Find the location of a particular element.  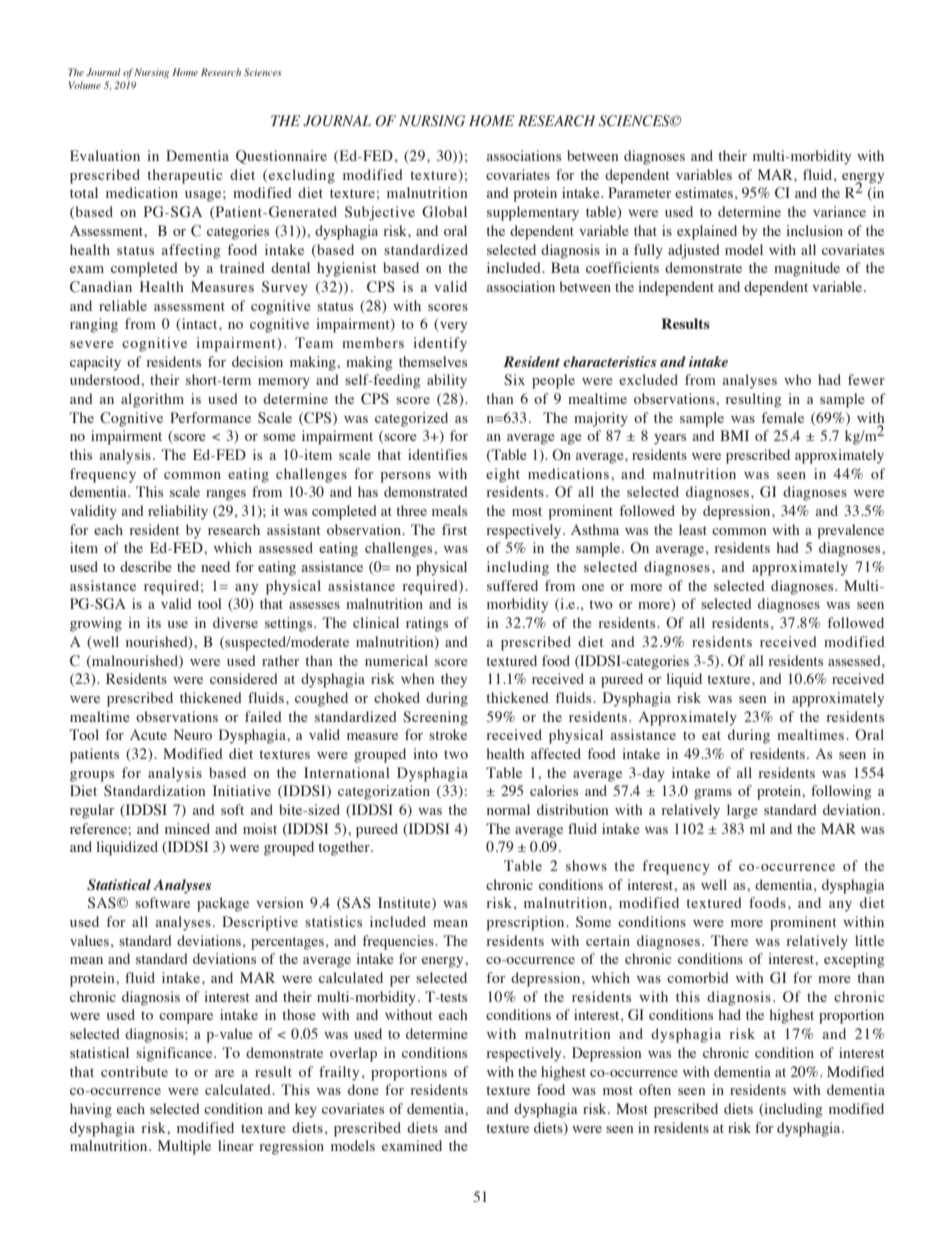

linear is located at coordinates (236, 1145).
